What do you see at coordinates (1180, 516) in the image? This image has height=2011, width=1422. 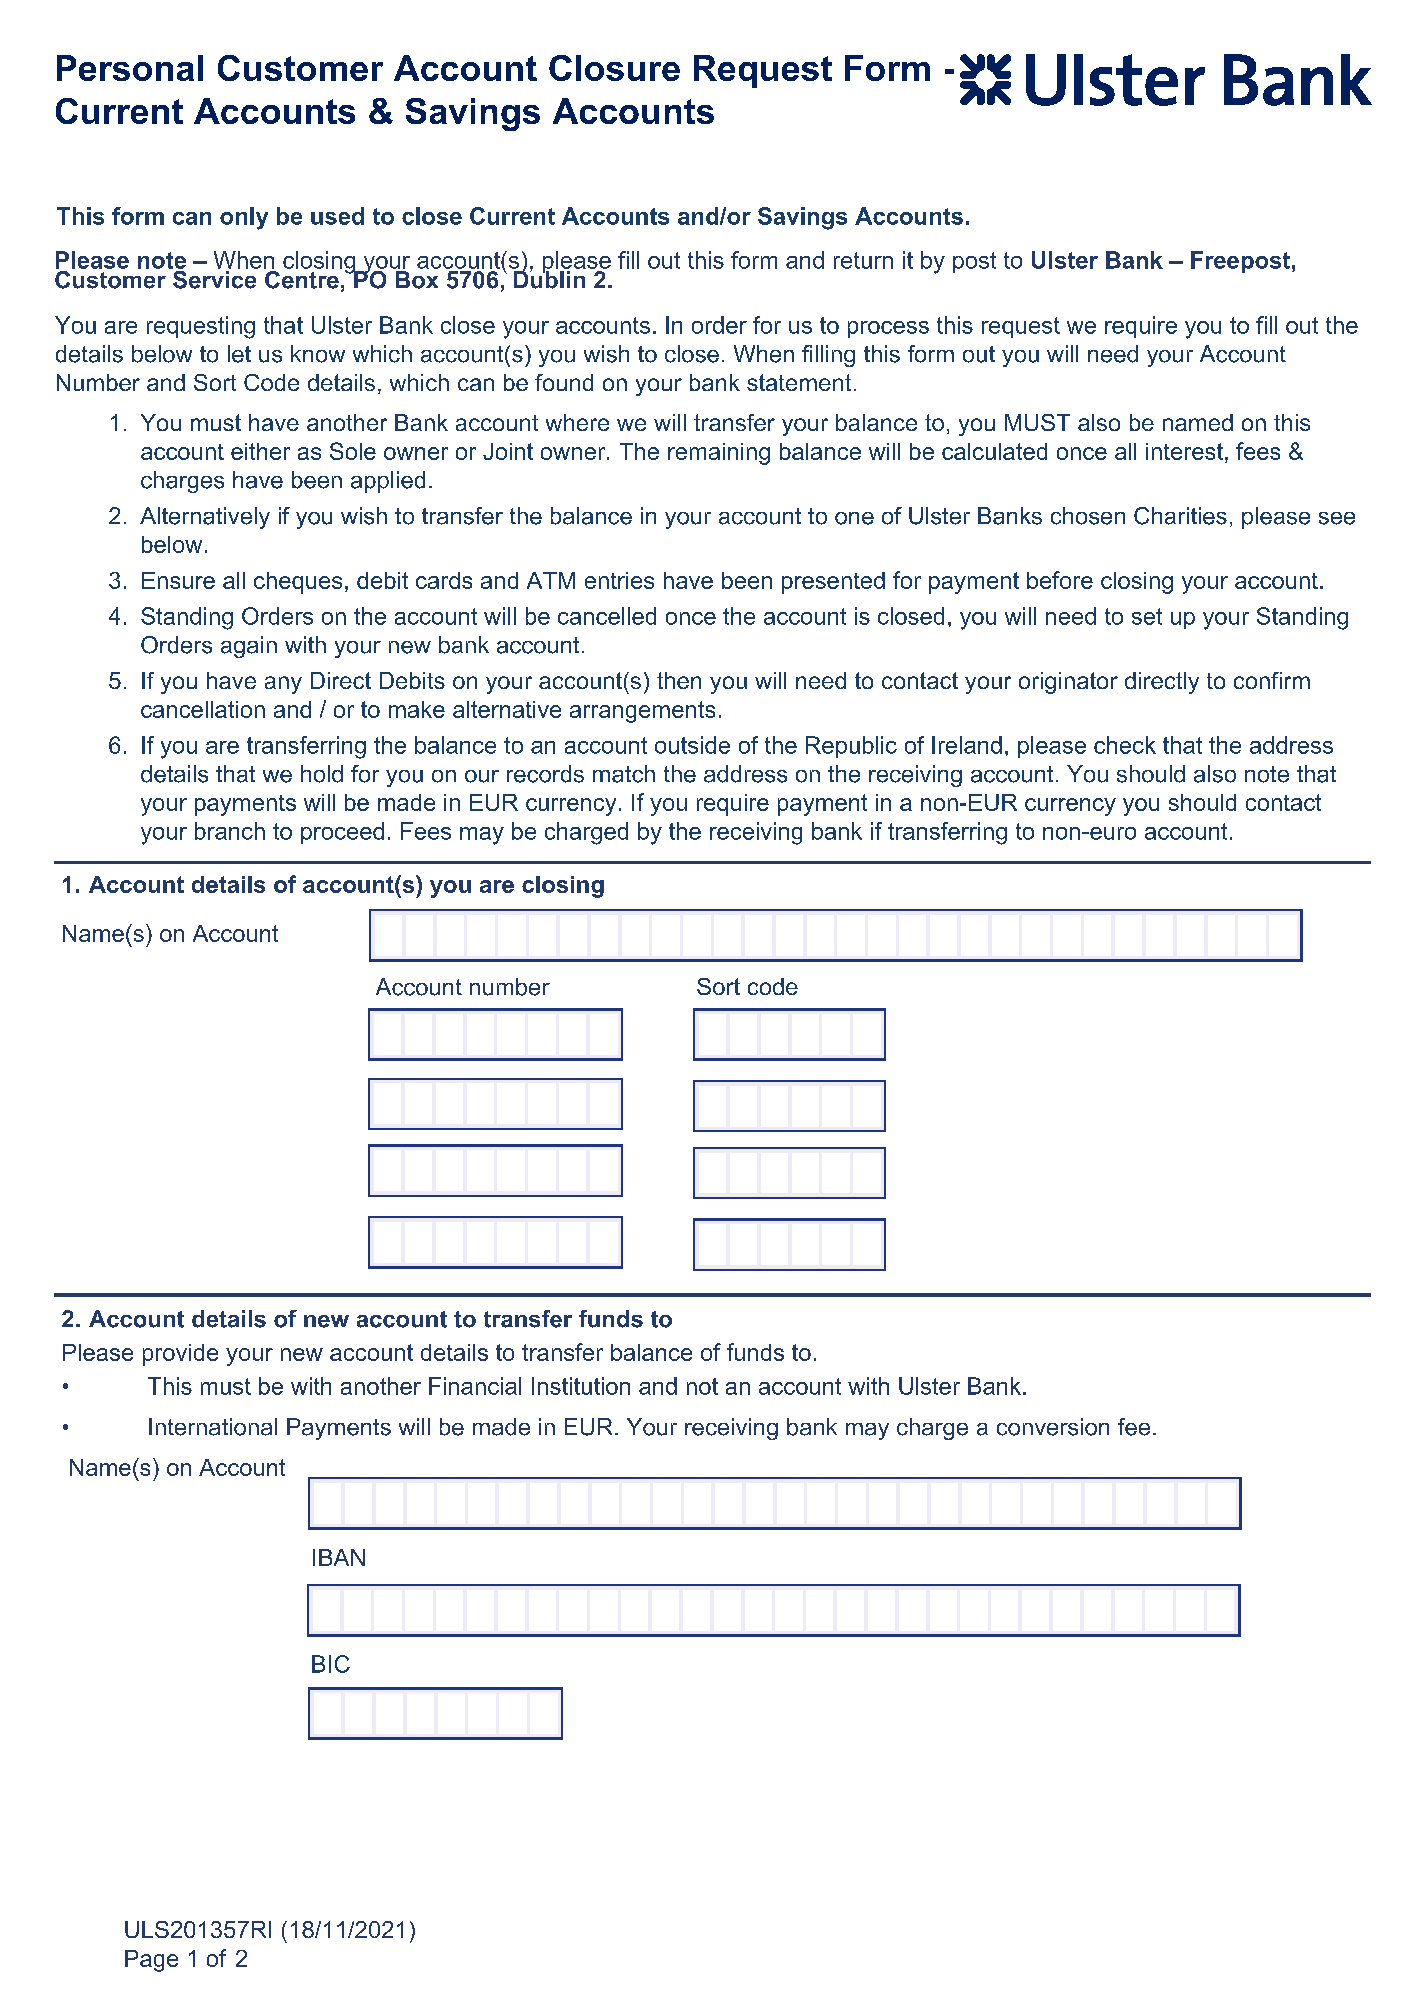 I see `Charities` at bounding box center [1180, 516].
